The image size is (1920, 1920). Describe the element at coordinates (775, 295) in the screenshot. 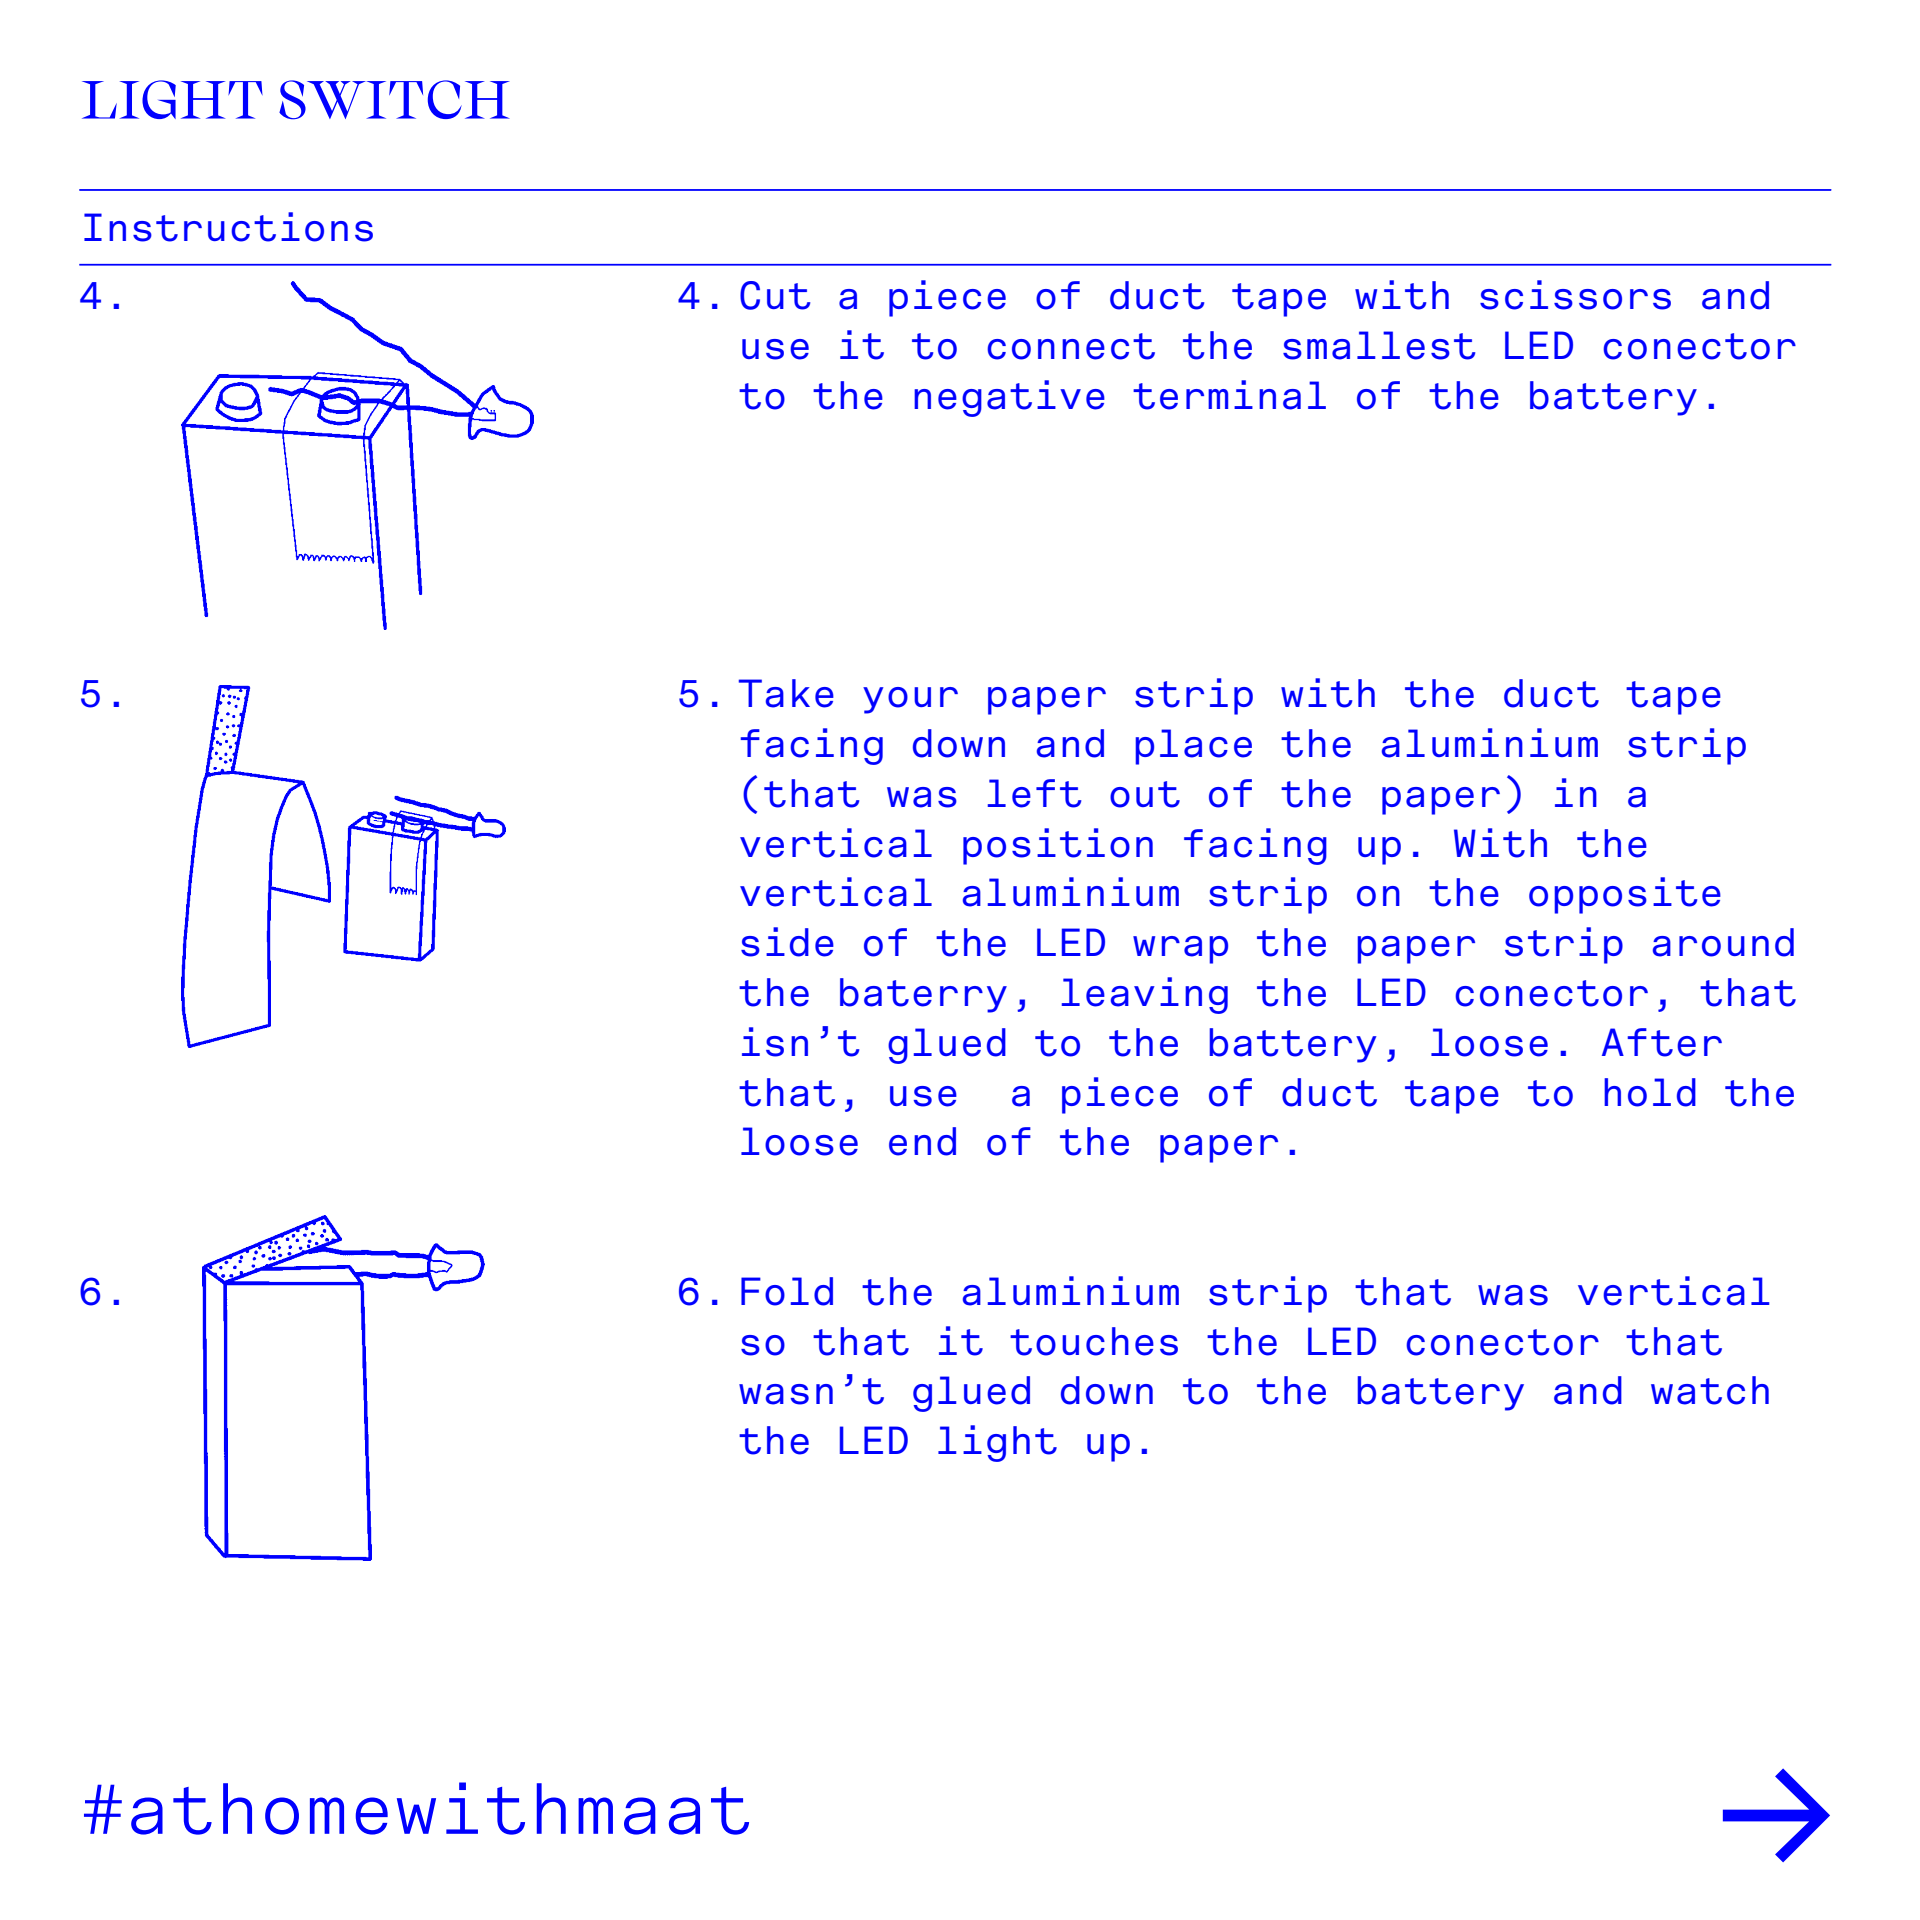

I see `Cut` at that location.
